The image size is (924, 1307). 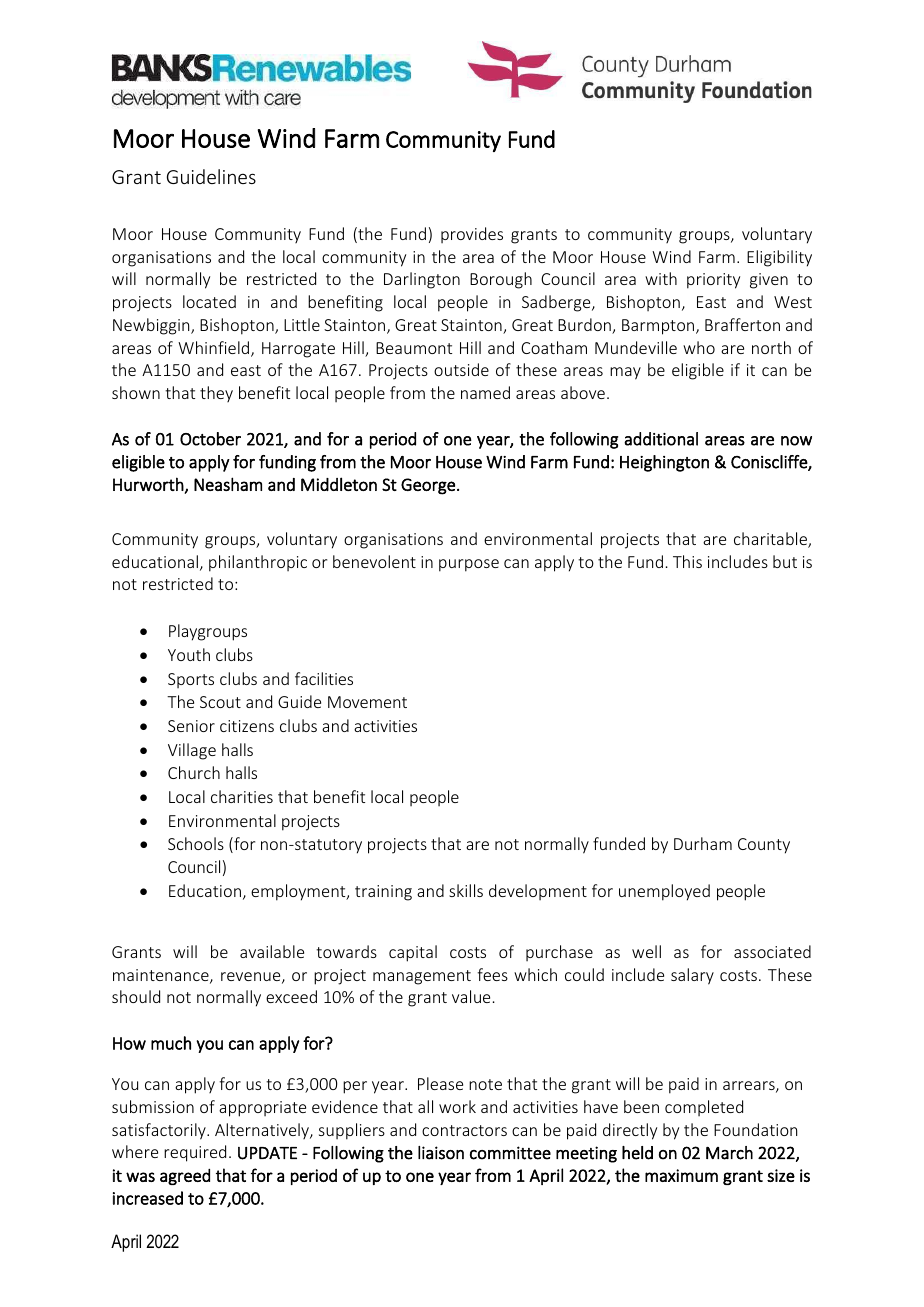 What do you see at coordinates (729, 1153) in the screenshot?
I see `March` at bounding box center [729, 1153].
